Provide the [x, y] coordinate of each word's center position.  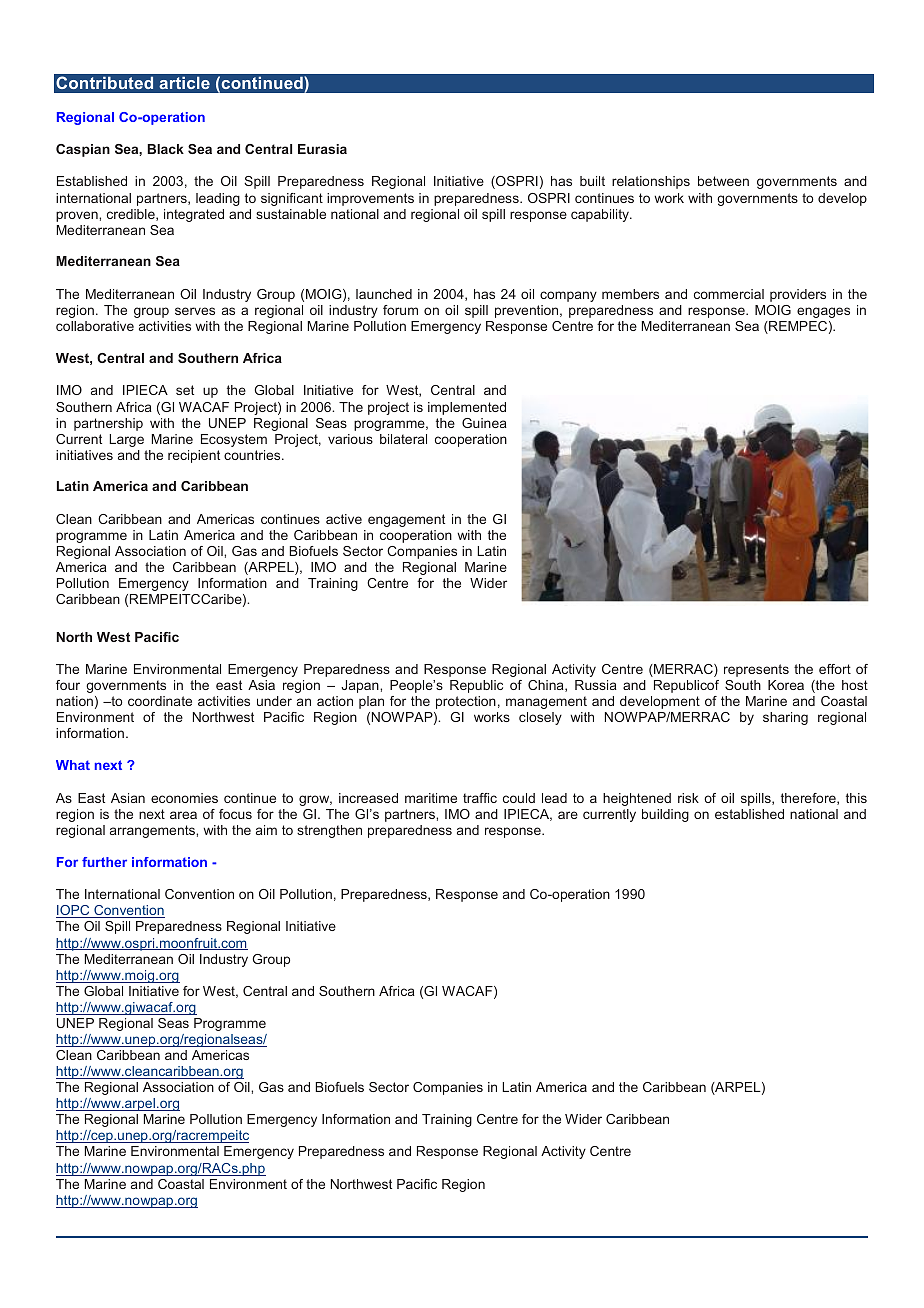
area [183, 815]
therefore [809, 799]
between [723, 181]
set [185, 390]
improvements [370, 199]
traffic [480, 798]
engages [823, 312]
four [68, 685]
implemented [467, 408]
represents [756, 670]
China [547, 686]
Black [165, 149]
